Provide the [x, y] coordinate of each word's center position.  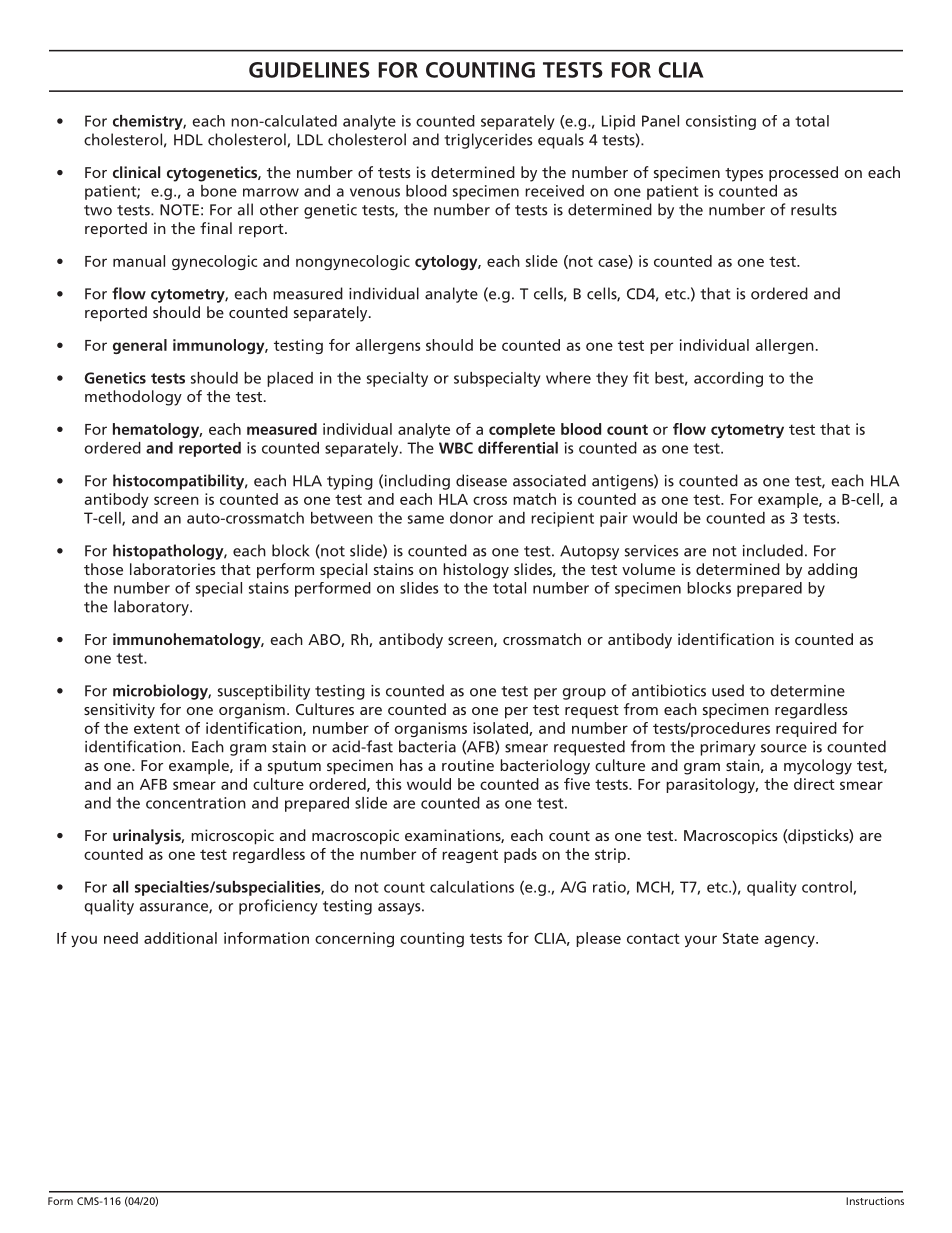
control [827, 887]
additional [180, 938]
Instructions [875, 1201]
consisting [721, 122]
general [140, 346]
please [598, 939]
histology [476, 571]
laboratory [152, 608]
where [568, 378]
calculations [472, 887]
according [728, 379]
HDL [188, 140]
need [121, 938]
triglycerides [488, 141]
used [728, 690]
